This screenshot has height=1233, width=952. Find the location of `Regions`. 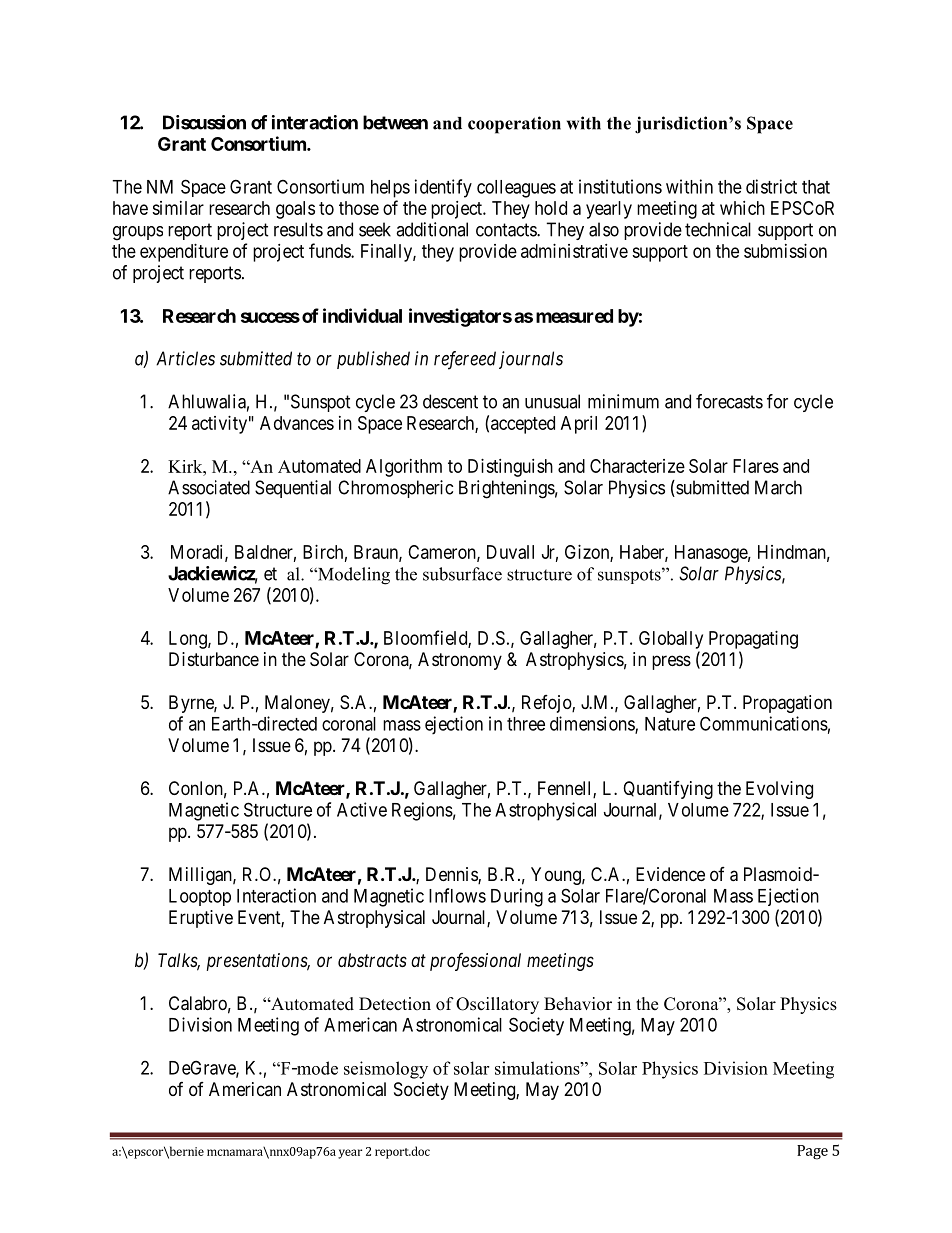

Regions is located at coordinates (422, 811).
